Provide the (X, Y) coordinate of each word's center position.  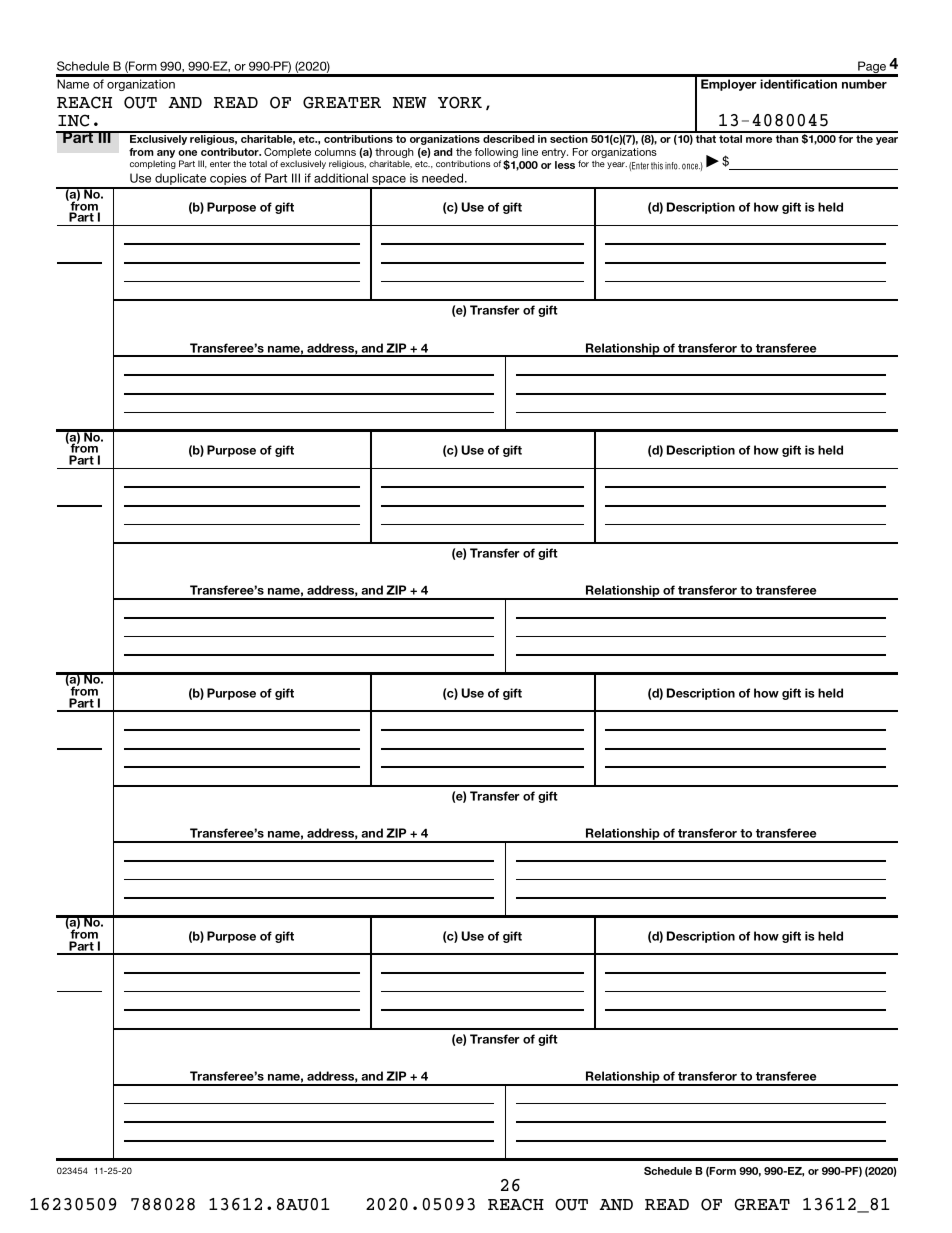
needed (444, 178)
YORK (460, 102)
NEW (410, 103)
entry (555, 153)
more (759, 140)
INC (73, 120)
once (691, 166)
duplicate (181, 180)
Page (872, 68)
